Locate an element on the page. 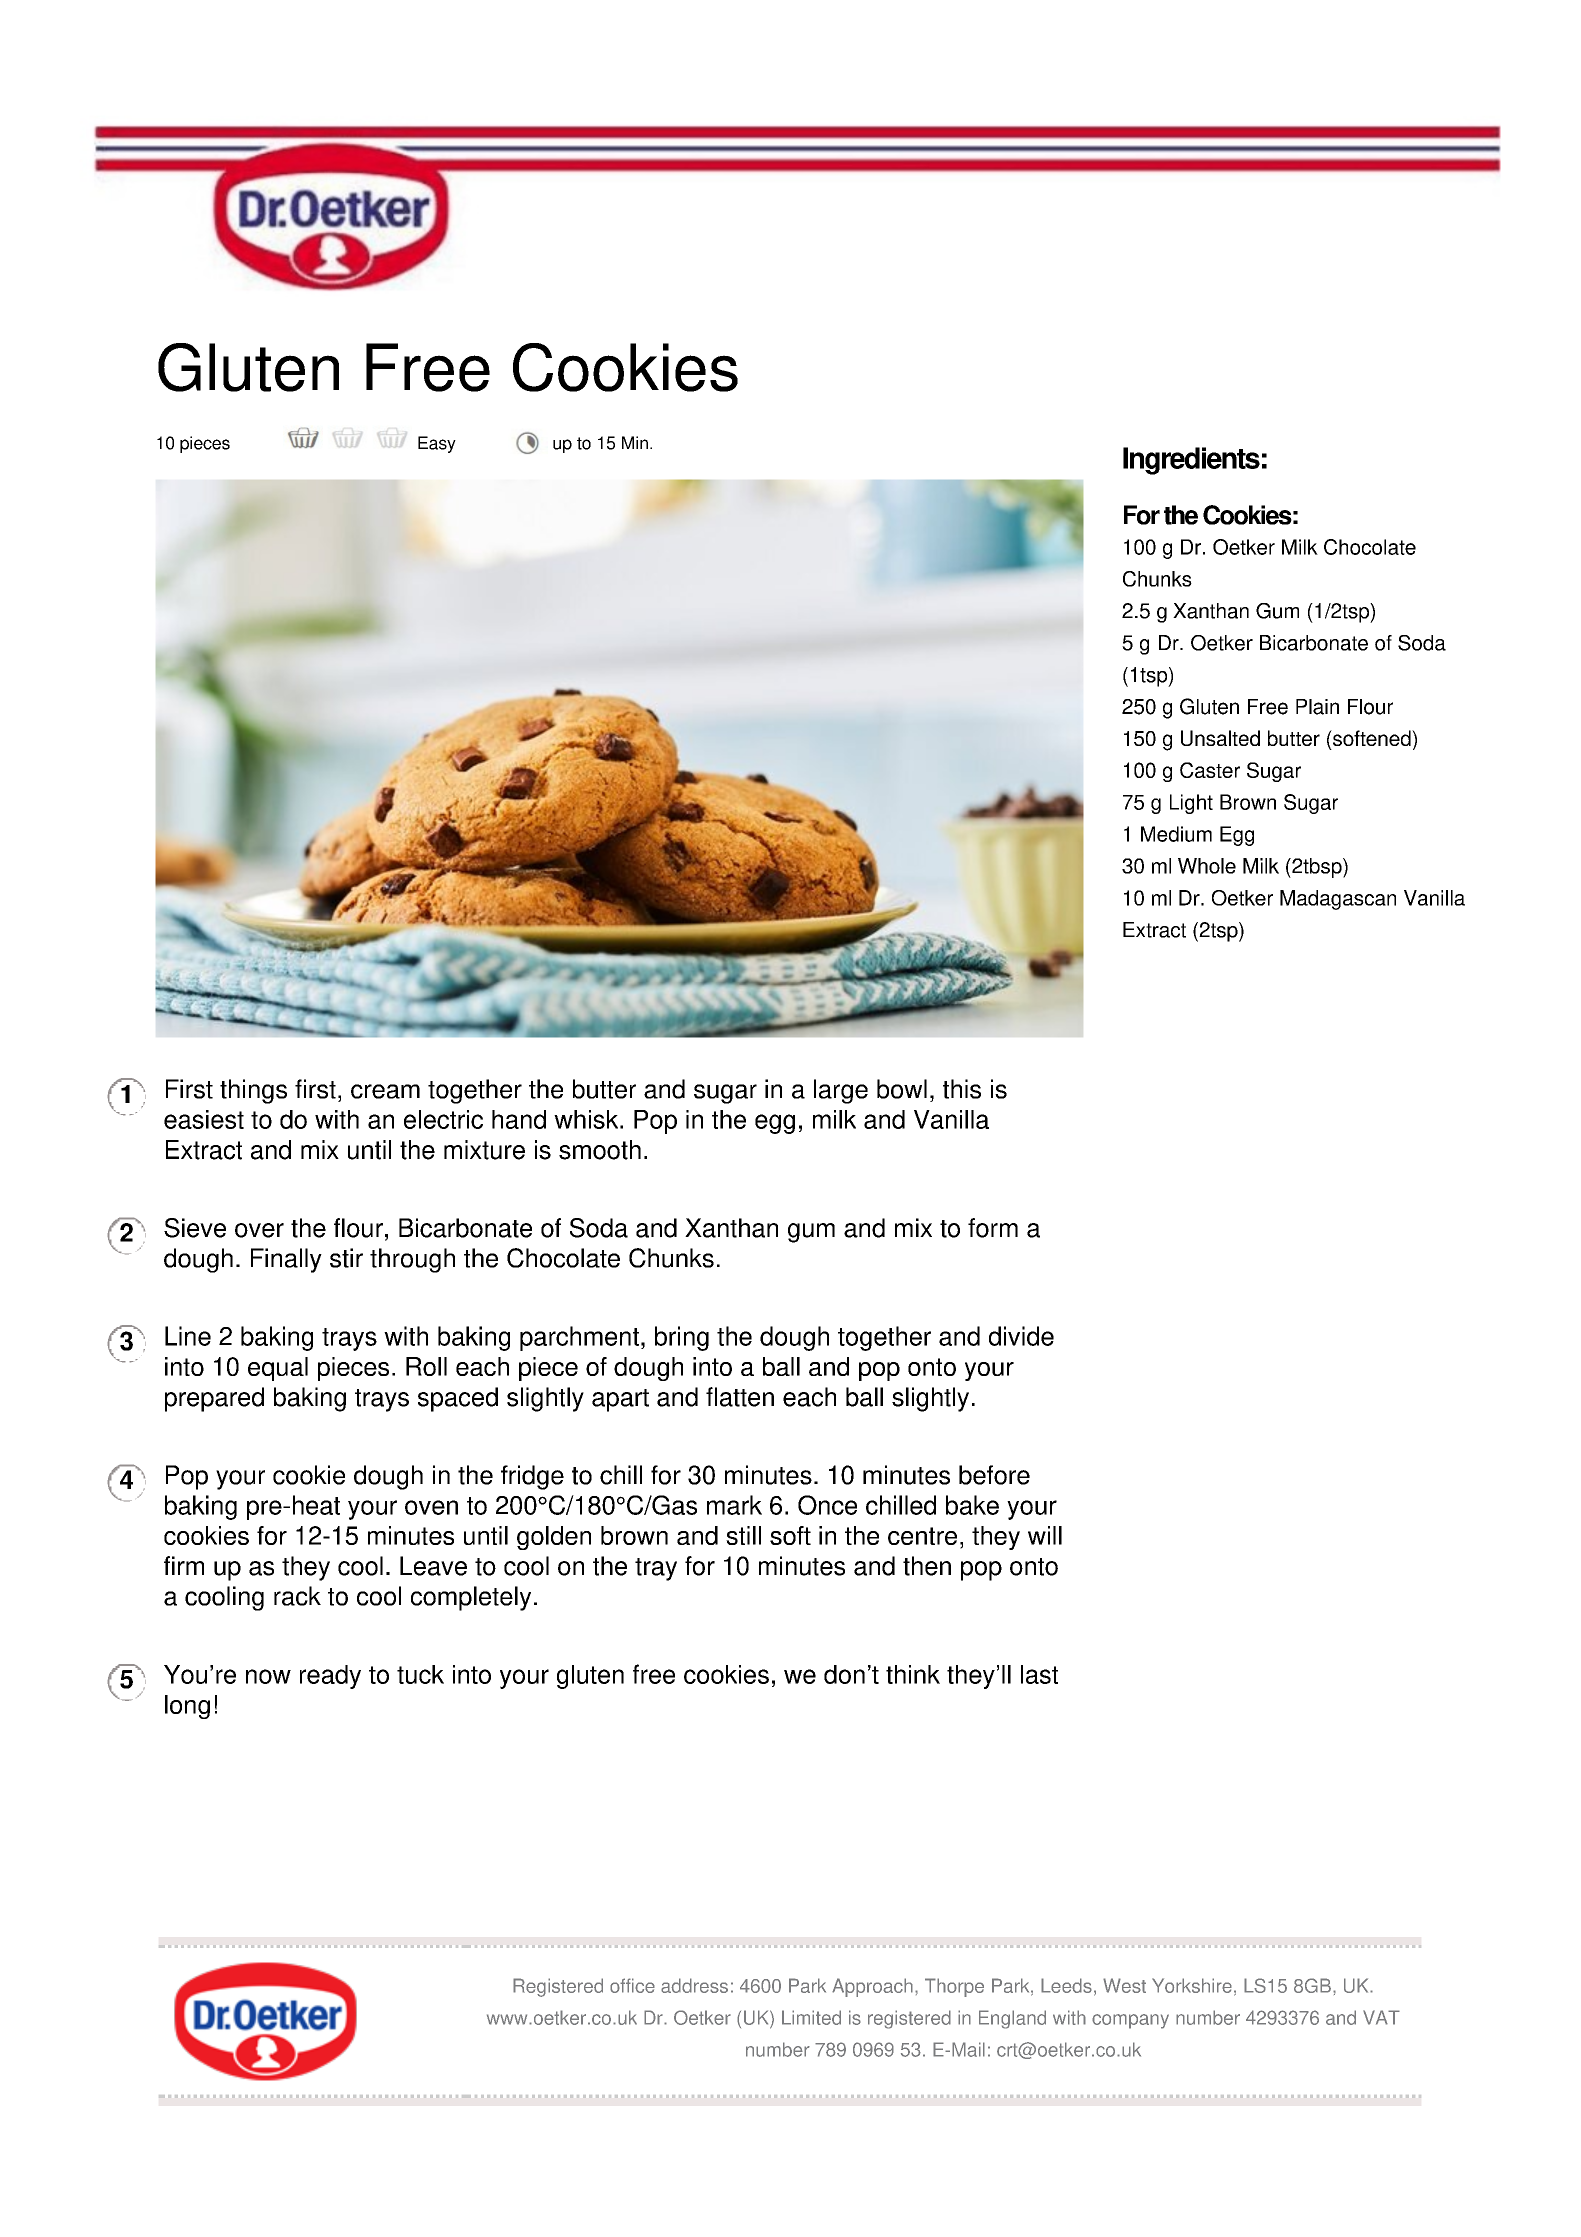  Ingredients is located at coordinates (1191, 461).
